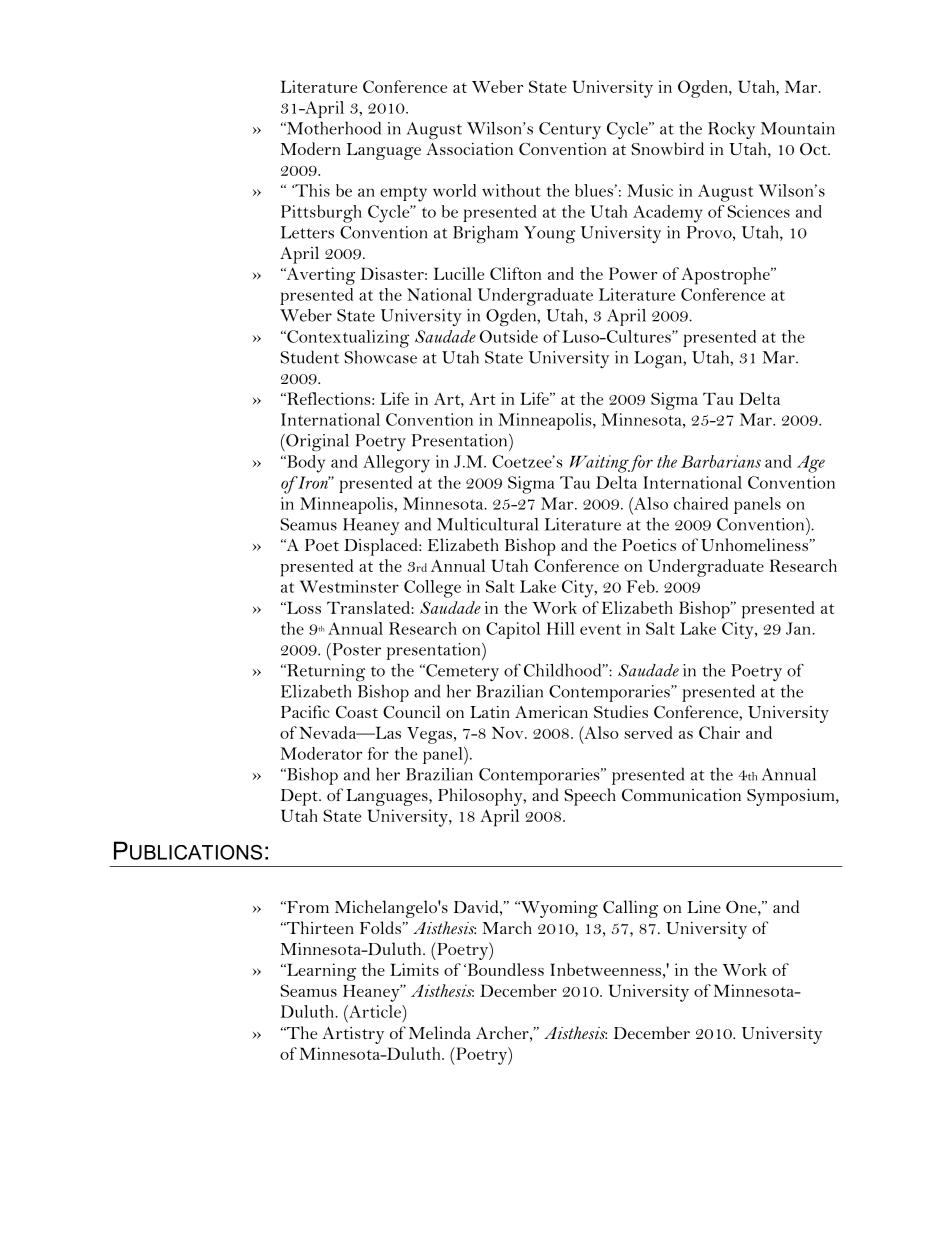 The image size is (952, 1233). What do you see at coordinates (721, 461) in the screenshot?
I see `Barbarians` at bounding box center [721, 461].
